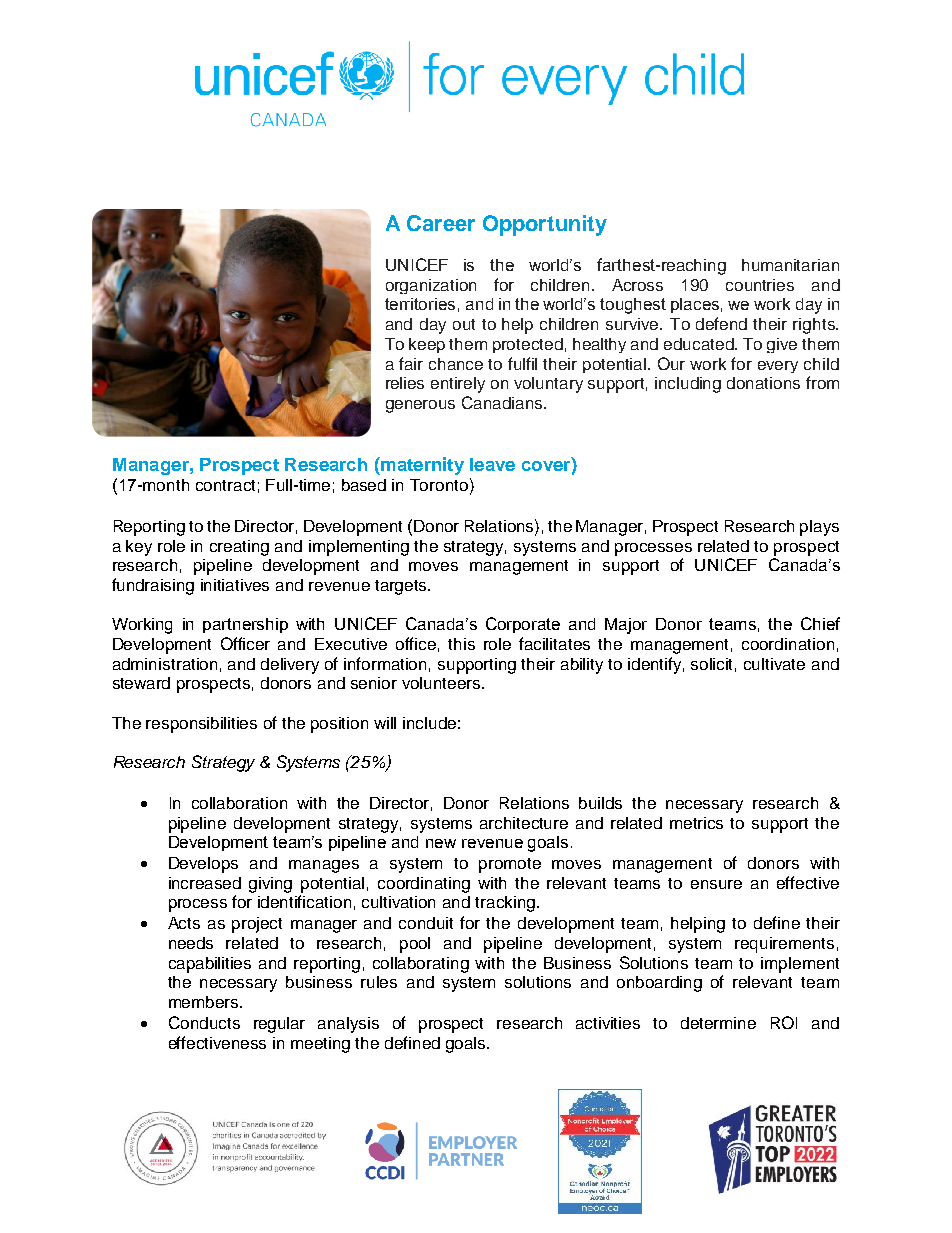 The height and width of the screenshot is (1233, 952). I want to click on metrics, so click(696, 823).
